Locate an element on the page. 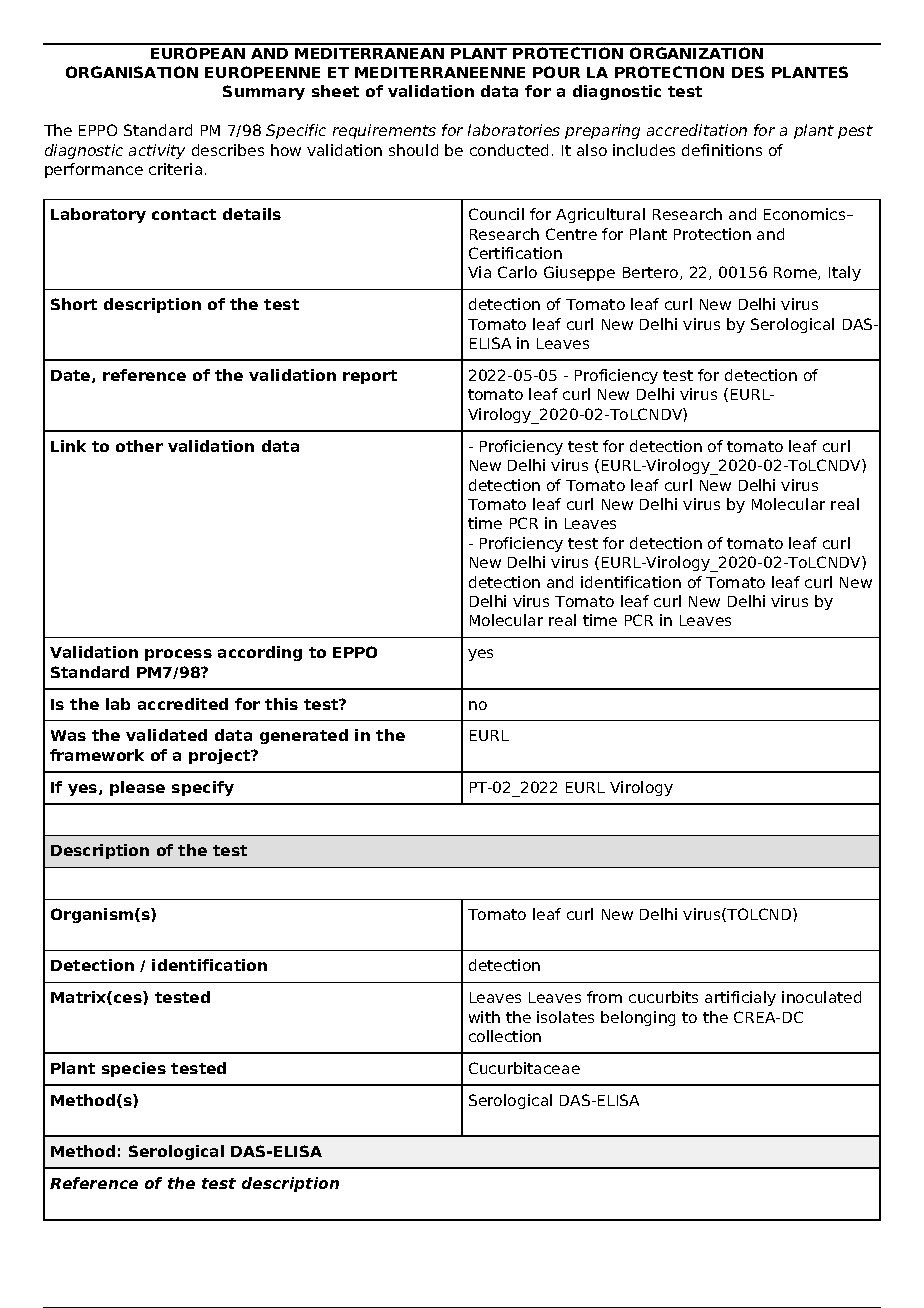 The image size is (924, 1308). ORGANISATION is located at coordinates (132, 72).
